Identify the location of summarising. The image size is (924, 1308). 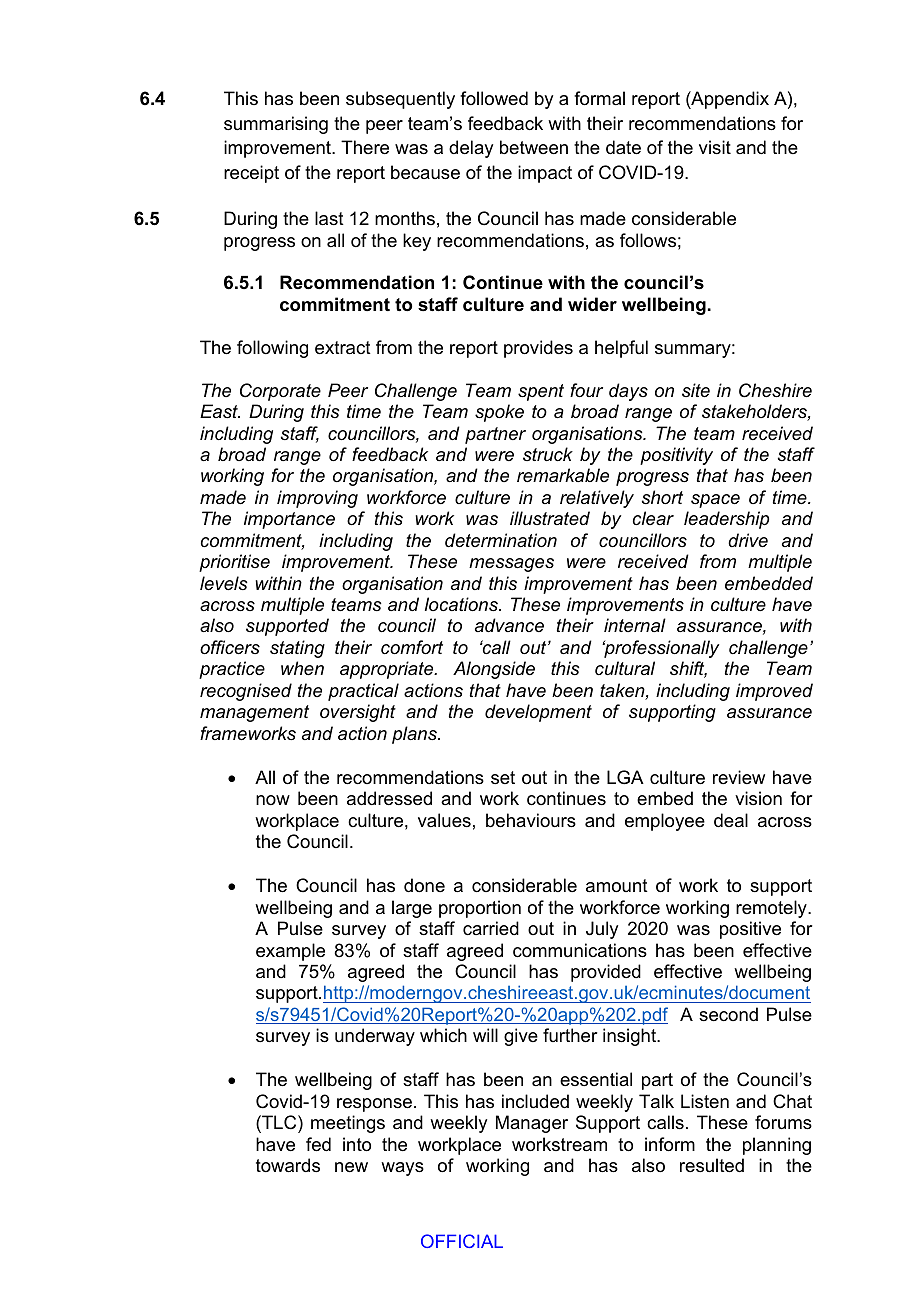
(276, 125).
